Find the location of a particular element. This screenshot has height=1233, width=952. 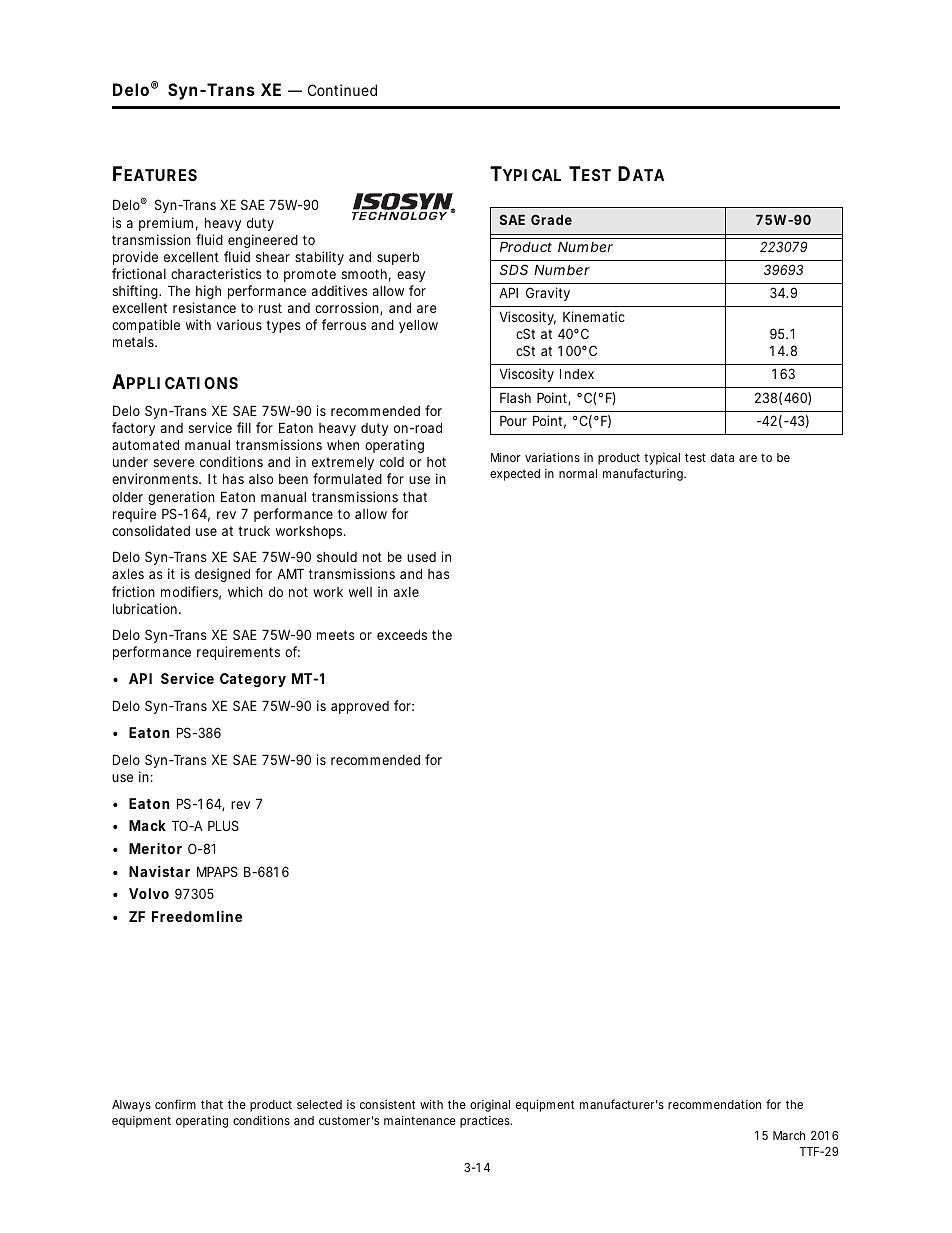

Grade is located at coordinates (551, 219).
